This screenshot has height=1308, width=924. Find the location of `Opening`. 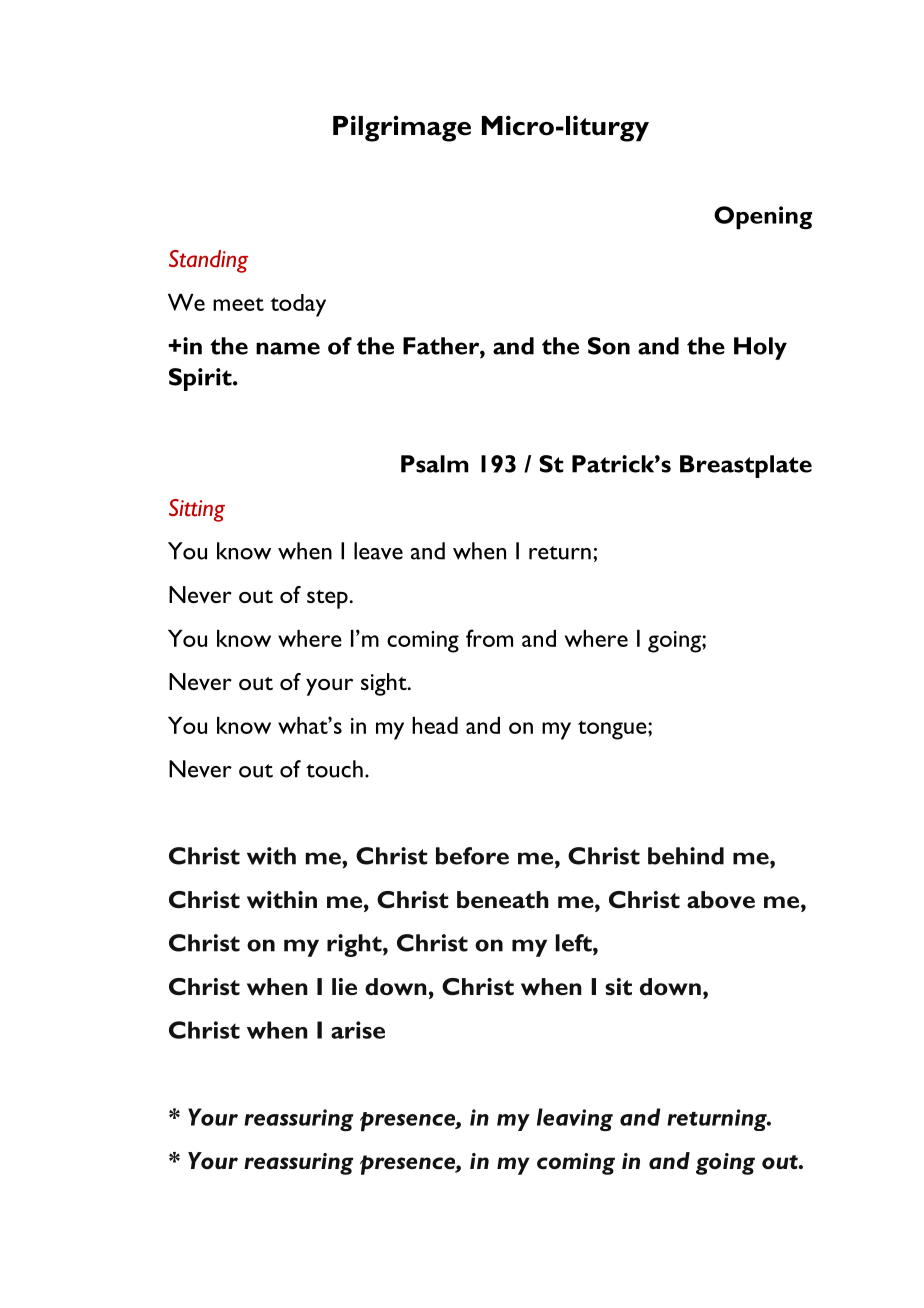

Opening is located at coordinates (763, 218).
